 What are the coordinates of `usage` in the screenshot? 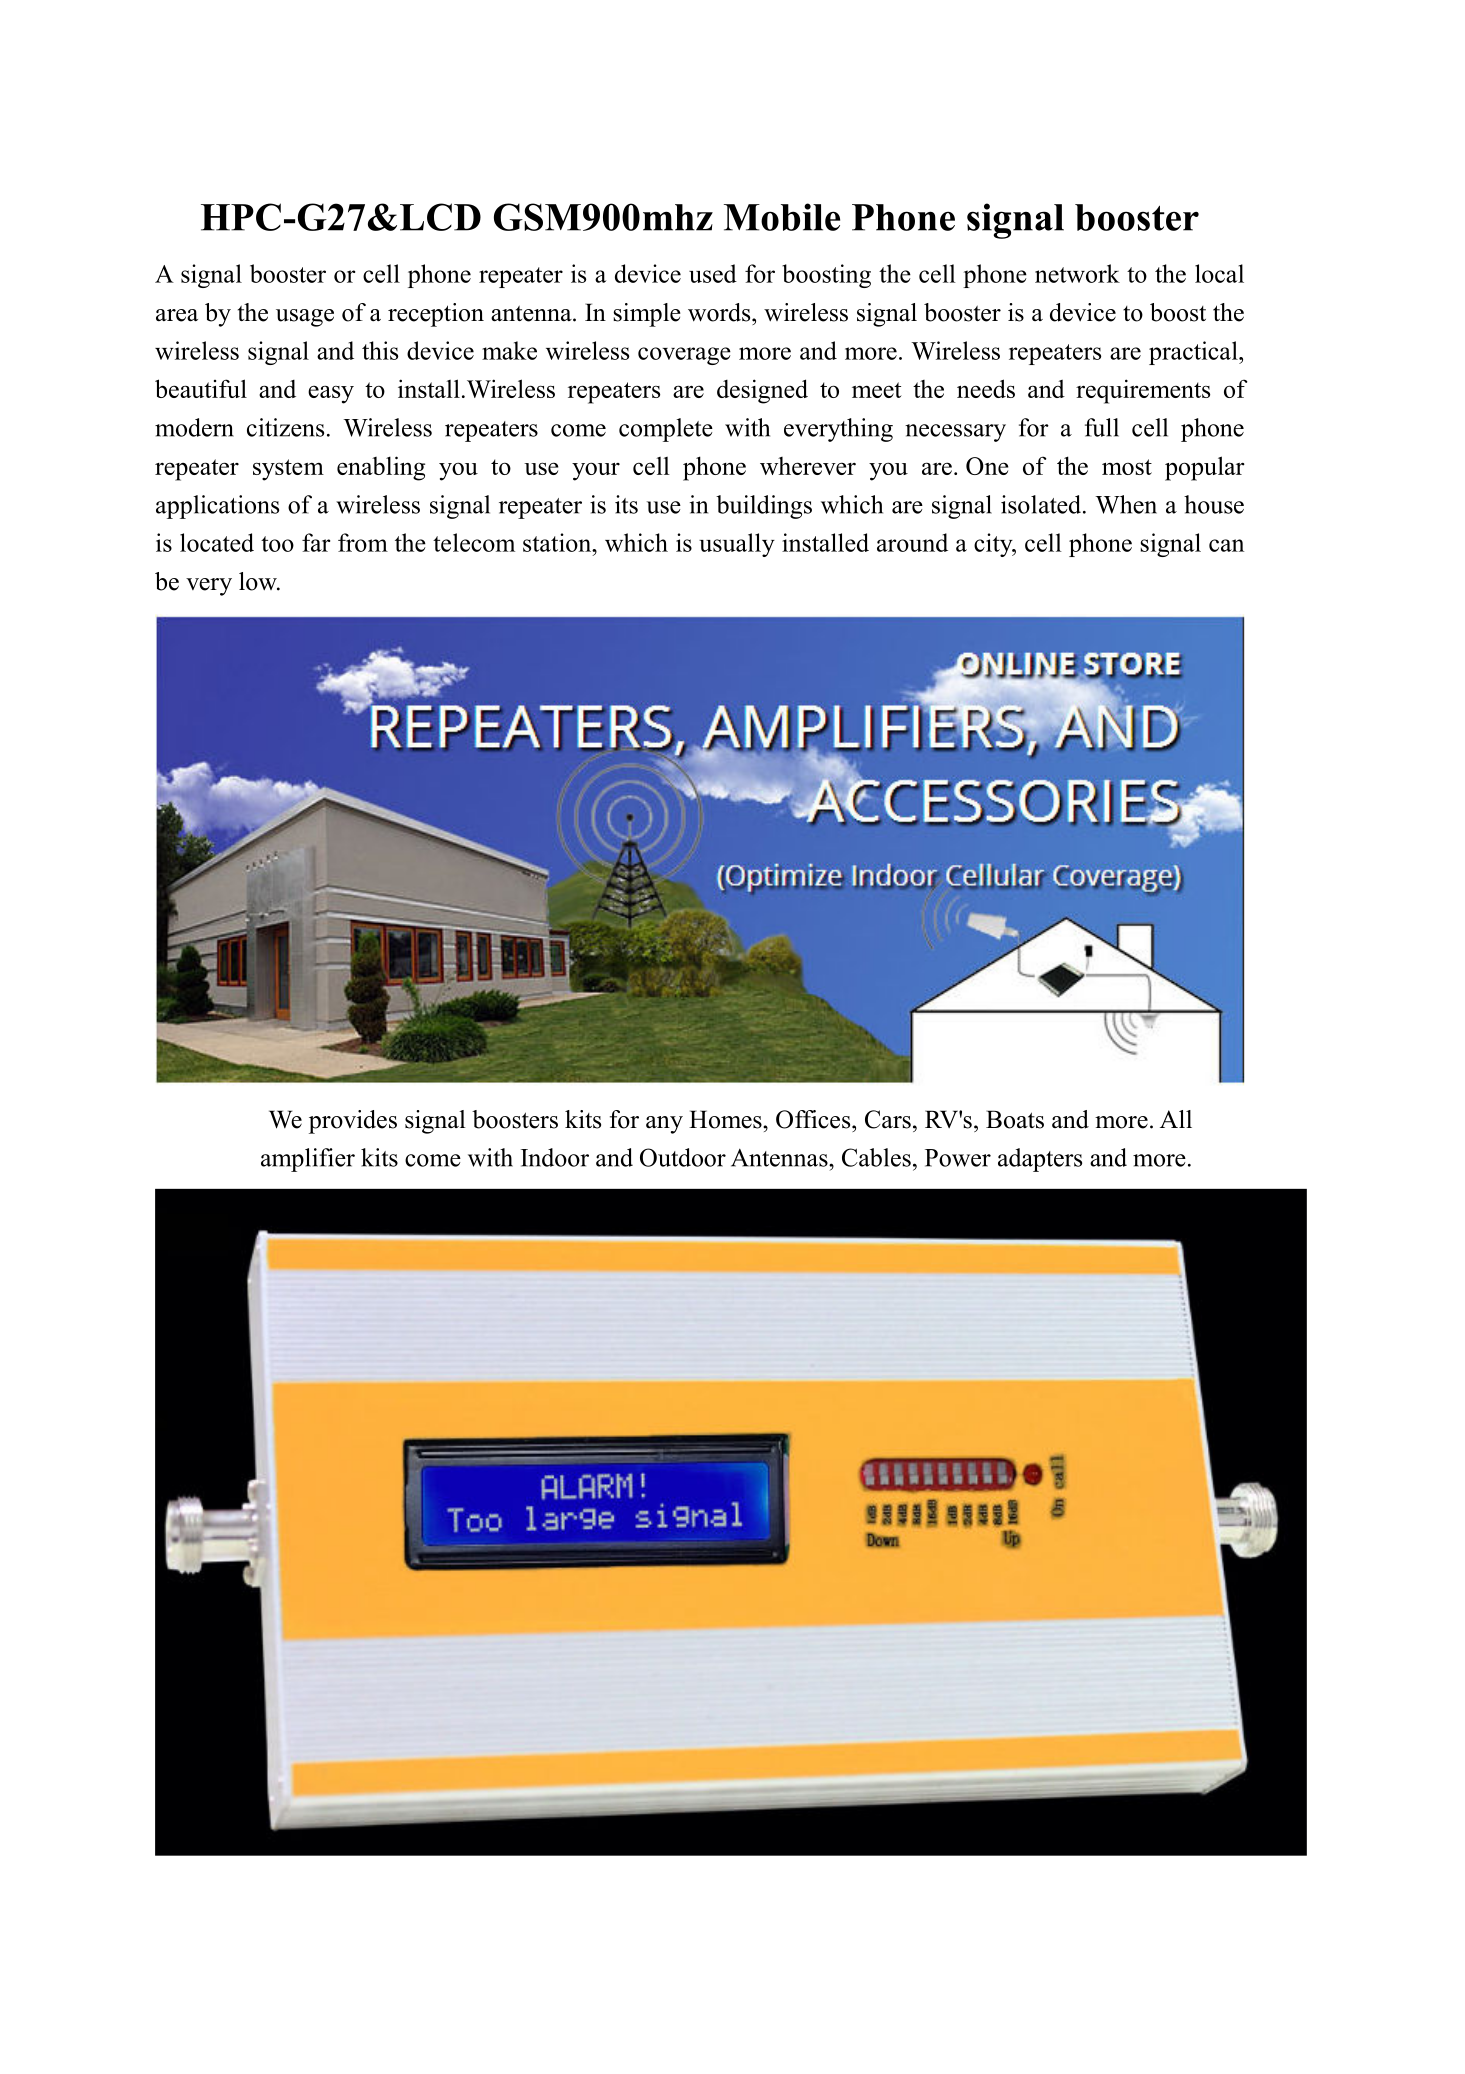 It's located at (305, 318).
